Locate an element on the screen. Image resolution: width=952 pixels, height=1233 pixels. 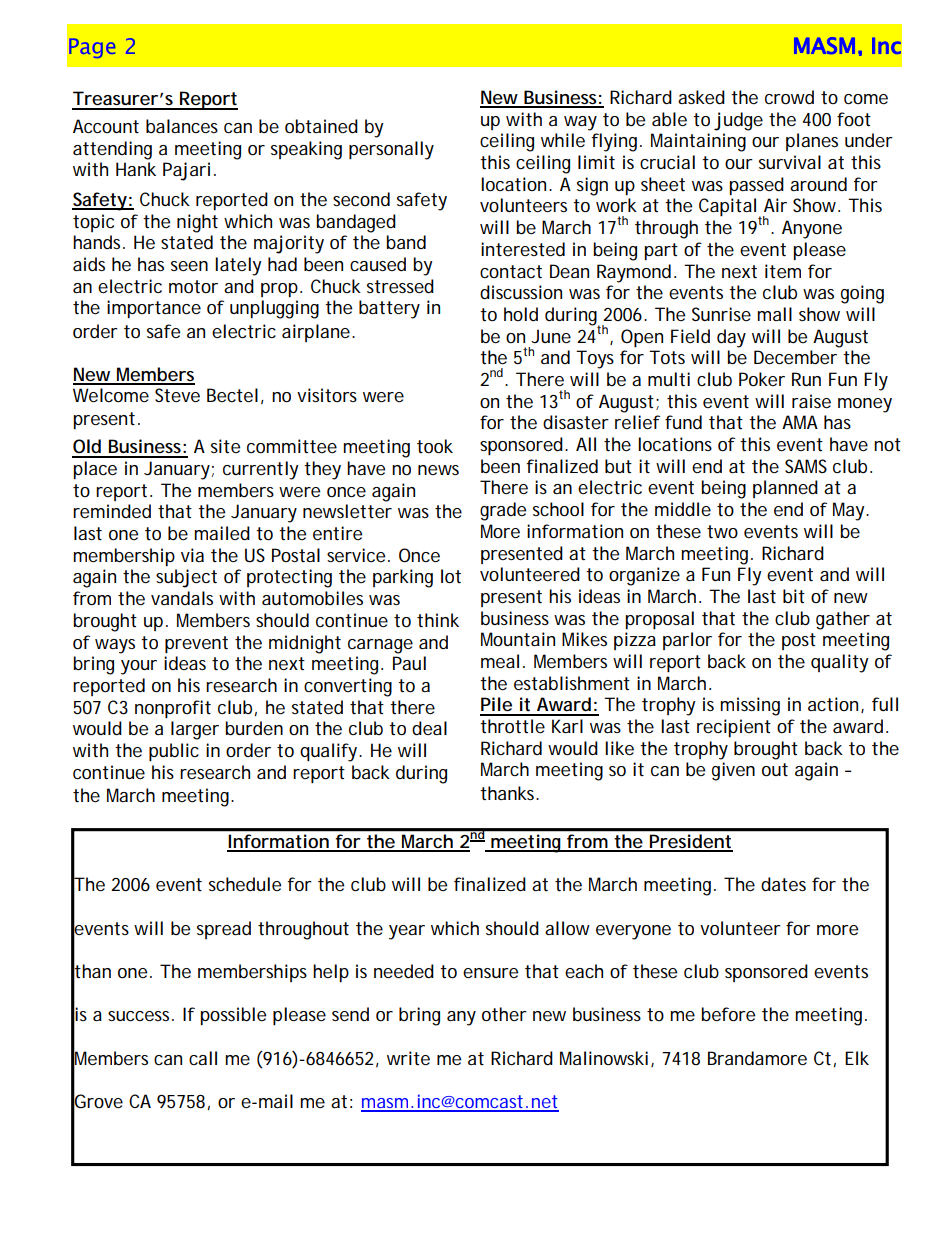
success is located at coordinates (138, 1016).
